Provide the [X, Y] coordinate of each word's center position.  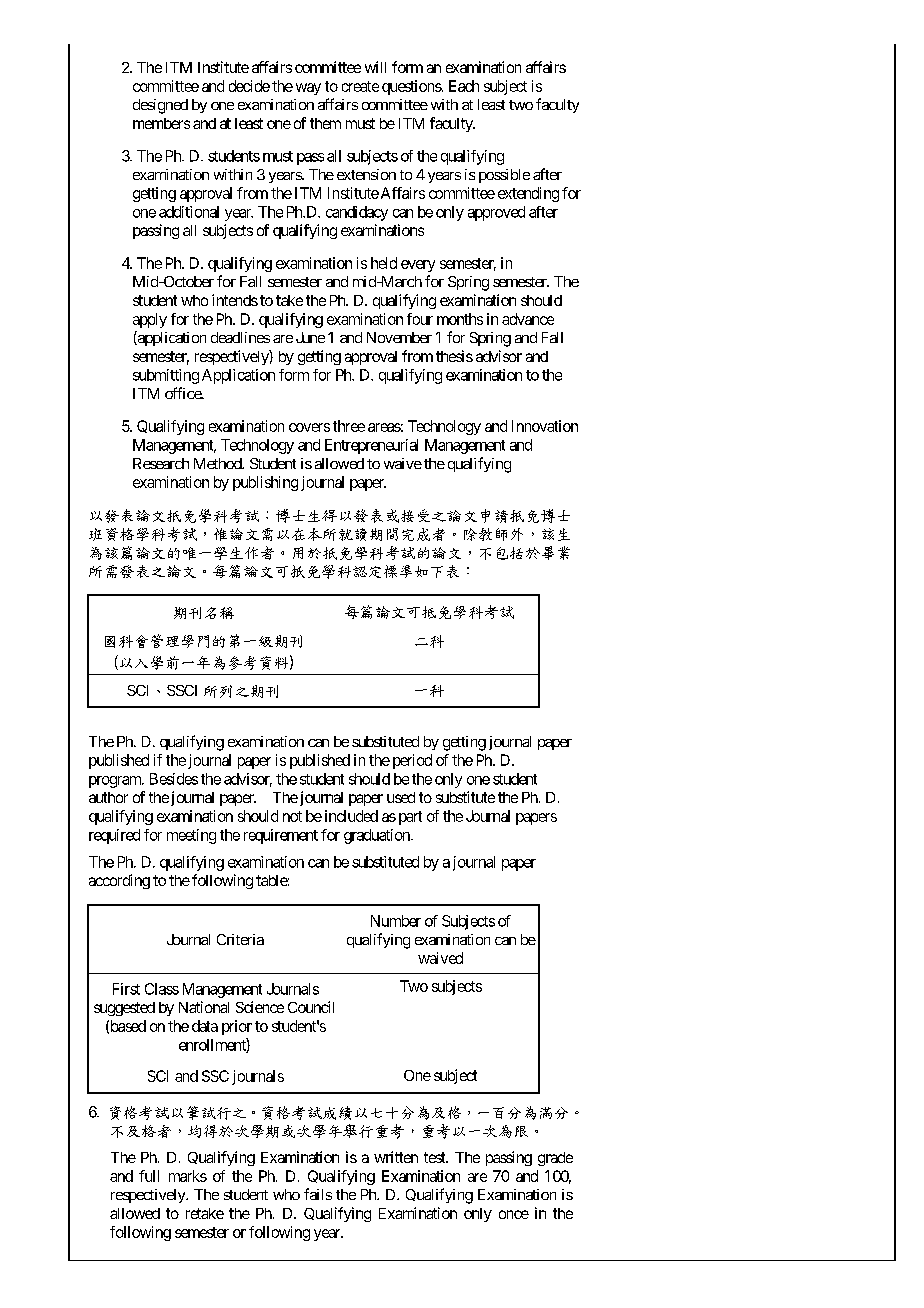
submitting [166, 376]
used [401, 797]
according [119, 881]
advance [528, 319]
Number [396, 921]
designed [160, 106]
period [412, 761]
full [149, 1176]
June [310, 337]
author [108, 797]
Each [464, 86]
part [410, 818]
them [325, 123]
